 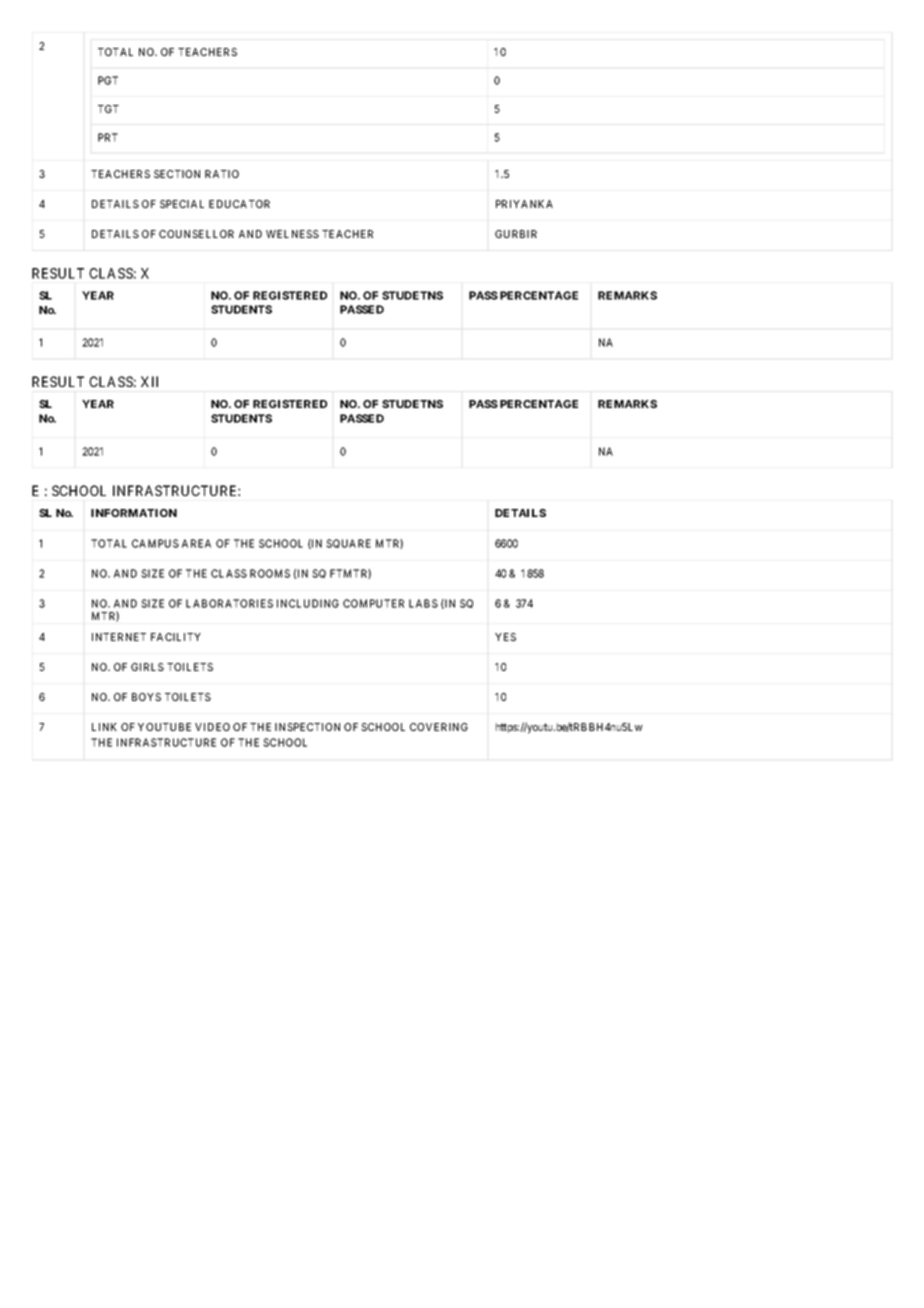 What do you see at coordinates (146, 697) in the image?
I see `BOYS` at bounding box center [146, 697].
